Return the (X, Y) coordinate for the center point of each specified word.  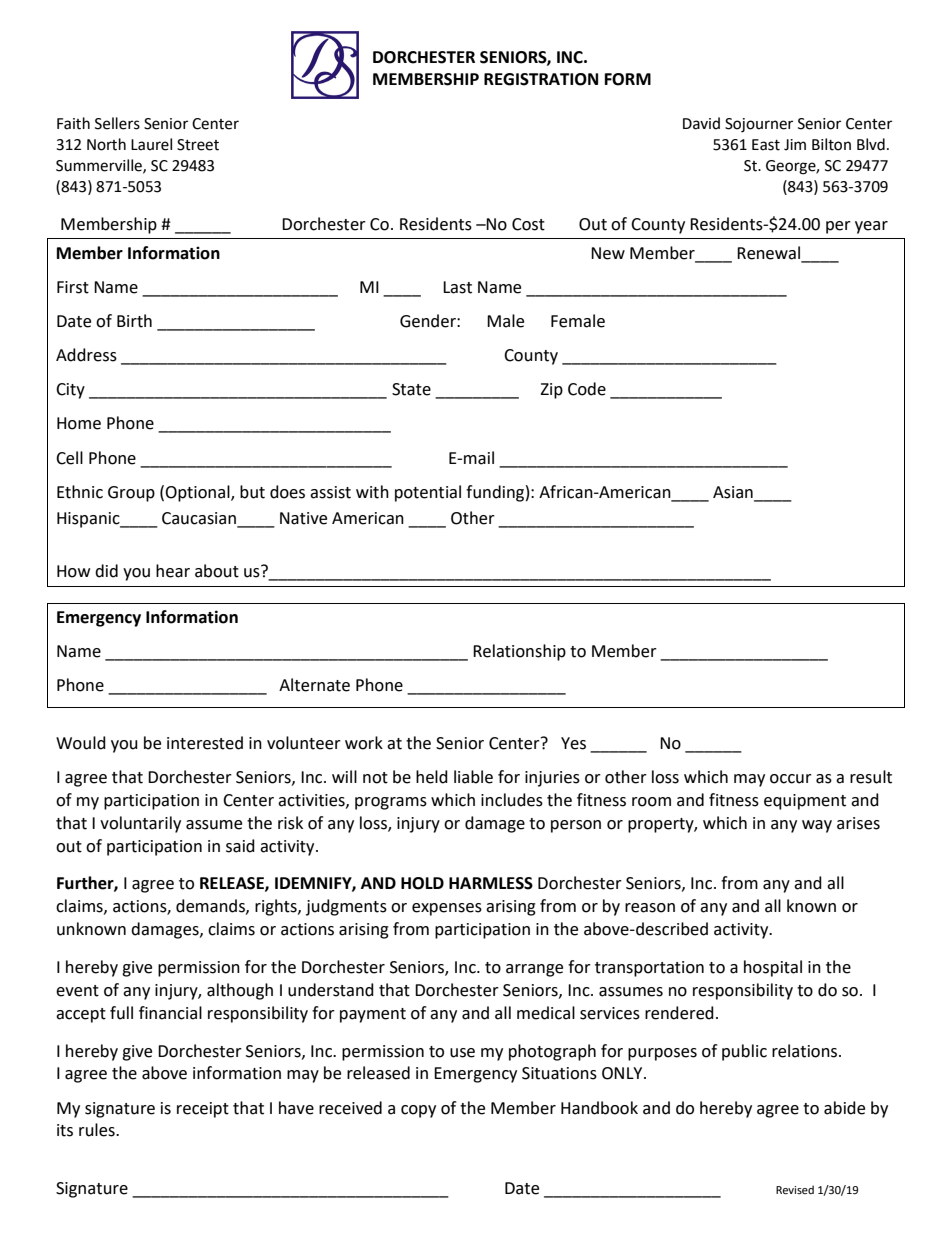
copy (418, 1111)
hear (173, 571)
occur (791, 779)
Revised (795, 1190)
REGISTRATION (541, 79)
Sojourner (759, 125)
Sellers (117, 123)
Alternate (314, 685)
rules (98, 1130)
